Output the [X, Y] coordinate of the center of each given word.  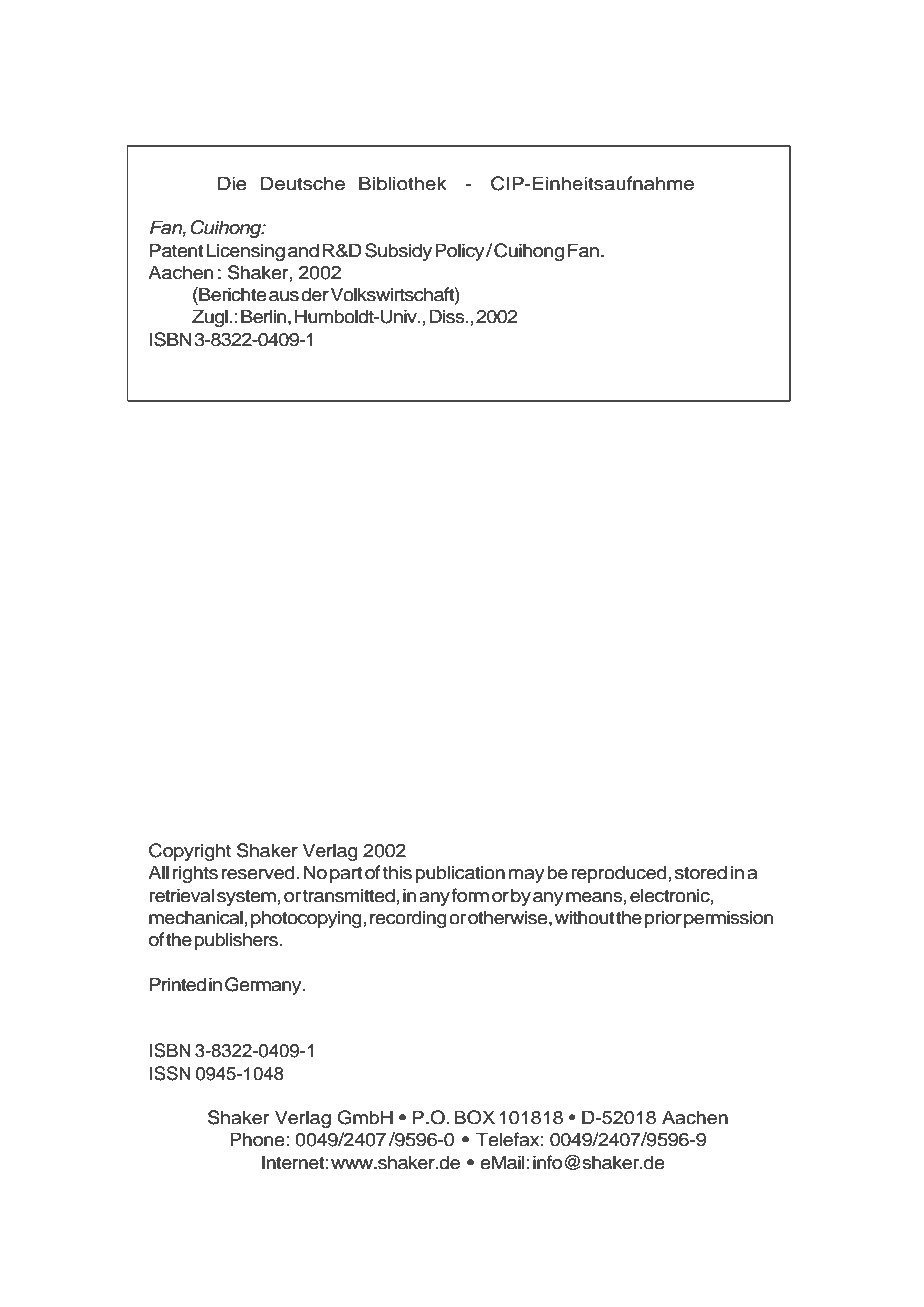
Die [232, 183]
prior [663, 919]
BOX [474, 1117]
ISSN [170, 1073]
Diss [448, 316]
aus [284, 296]
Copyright [190, 852]
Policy [461, 252]
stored [701, 872]
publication [460, 874]
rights [195, 874]
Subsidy [398, 252]
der [315, 294]
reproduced [620, 874]
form [470, 895]
